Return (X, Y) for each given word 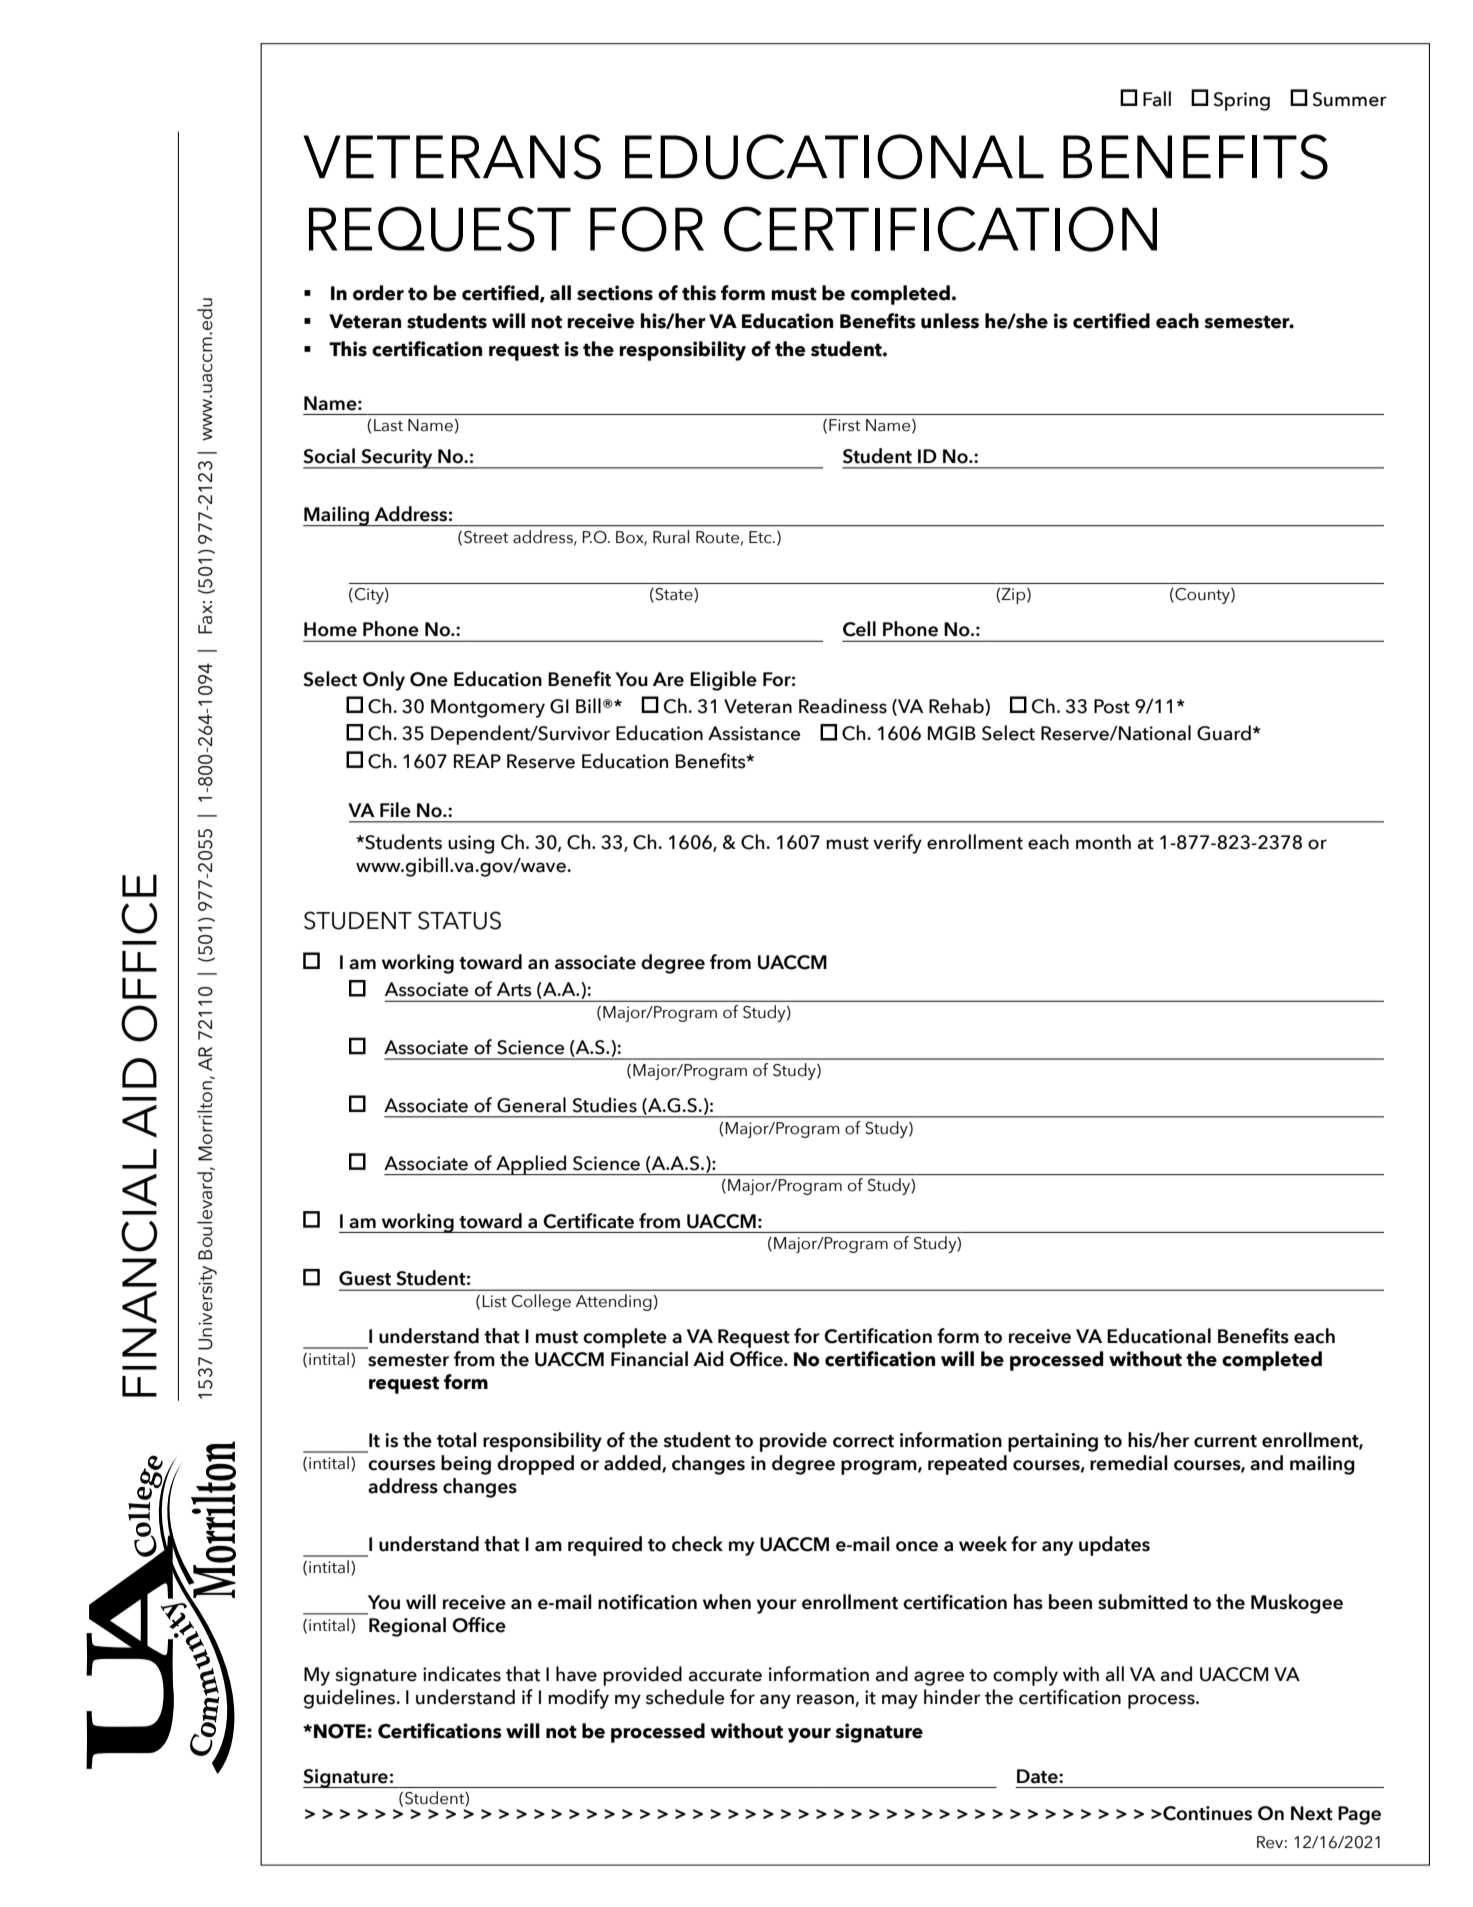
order (378, 293)
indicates (462, 1674)
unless (950, 321)
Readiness (843, 706)
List (494, 1301)
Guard (1224, 733)
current (1225, 1441)
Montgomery (488, 708)
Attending (614, 1302)
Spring (1242, 101)
